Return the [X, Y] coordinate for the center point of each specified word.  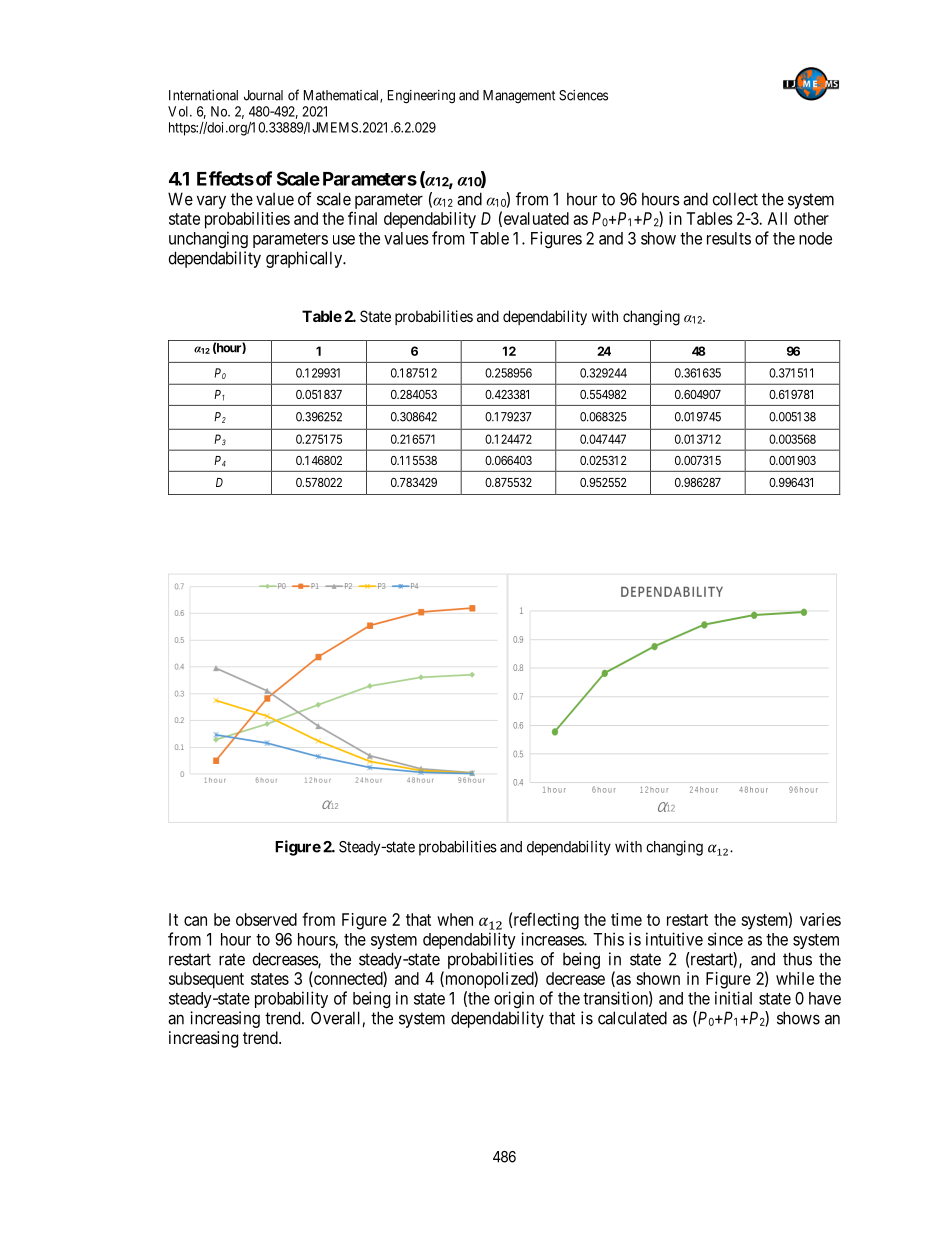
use [344, 240]
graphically [305, 259]
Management [519, 97]
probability [291, 999]
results [729, 238]
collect [735, 199]
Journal [263, 95]
